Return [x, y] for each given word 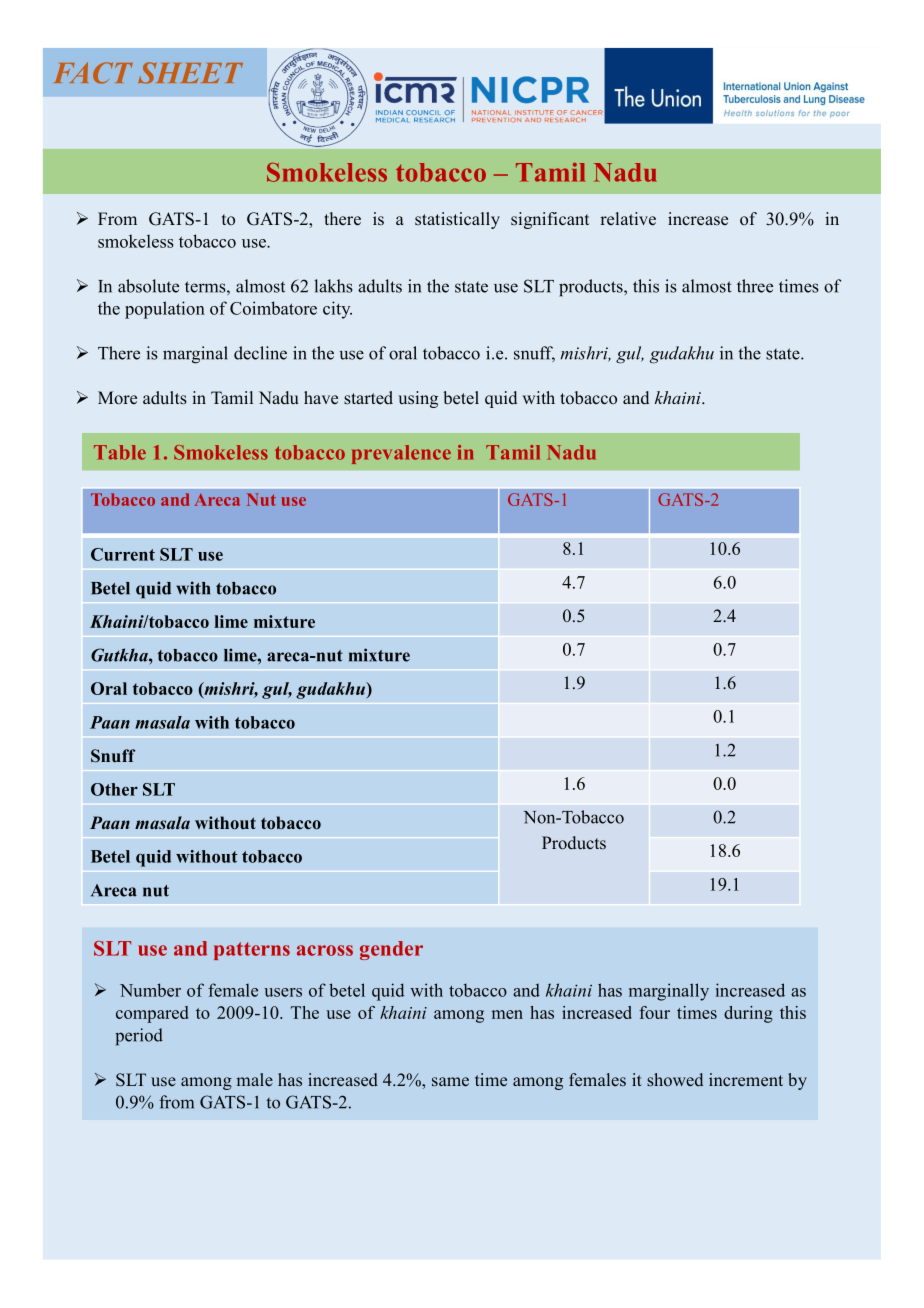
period [139, 1037]
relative [628, 219]
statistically [457, 220]
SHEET [190, 73]
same [450, 1081]
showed [675, 1079]
